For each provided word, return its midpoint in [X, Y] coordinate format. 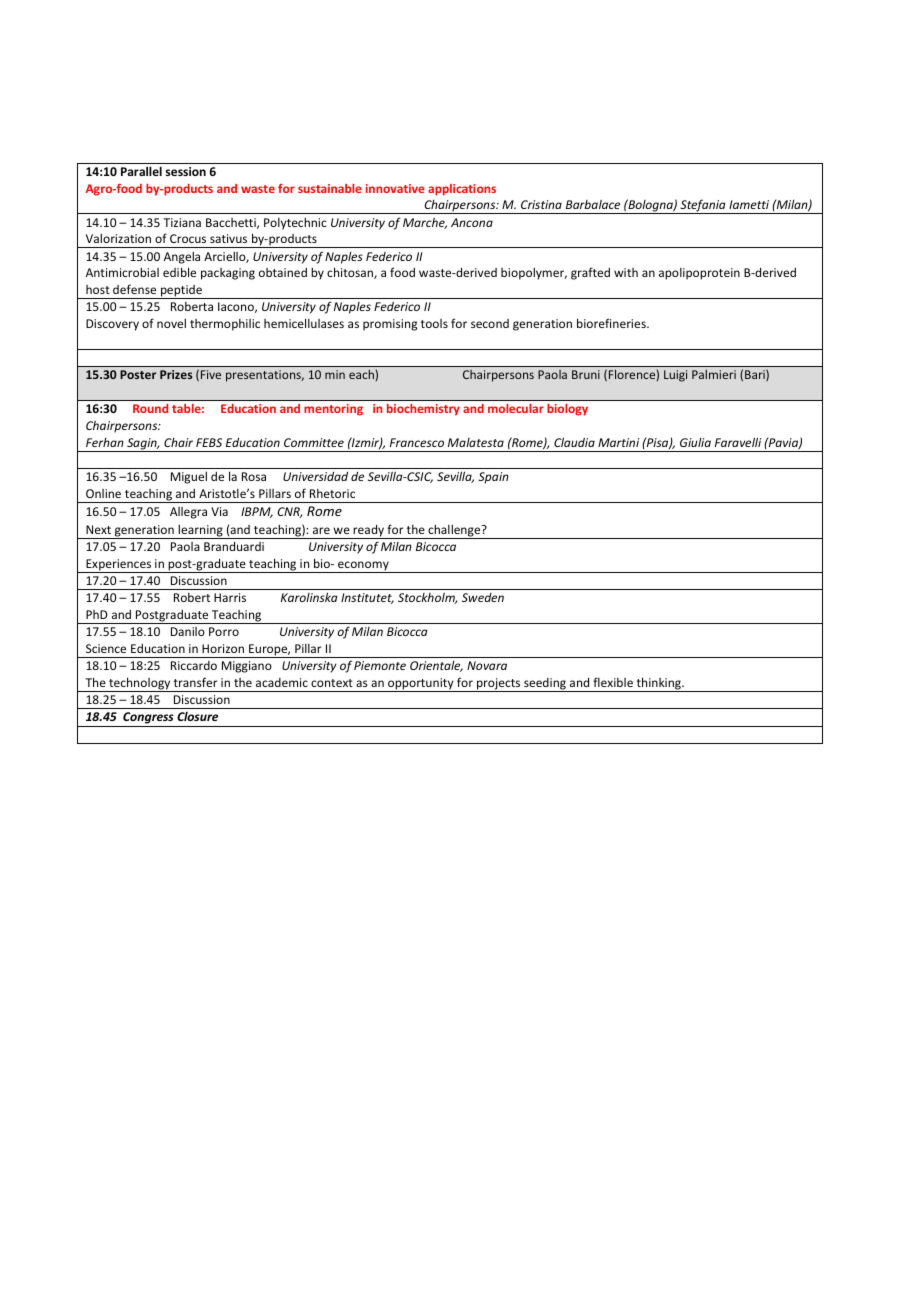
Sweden [483, 597]
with [626, 272]
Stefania [703, 206]
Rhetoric [332, 493]
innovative [395, 188]
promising [390, 325]
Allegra [188, 513]
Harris [230, 597]
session [186, 171]
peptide [181, 292]
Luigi [675, 376]
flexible [613, 682]
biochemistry [423, 410]
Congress [148, 719]
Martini [618, 442]
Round [150, 408]
